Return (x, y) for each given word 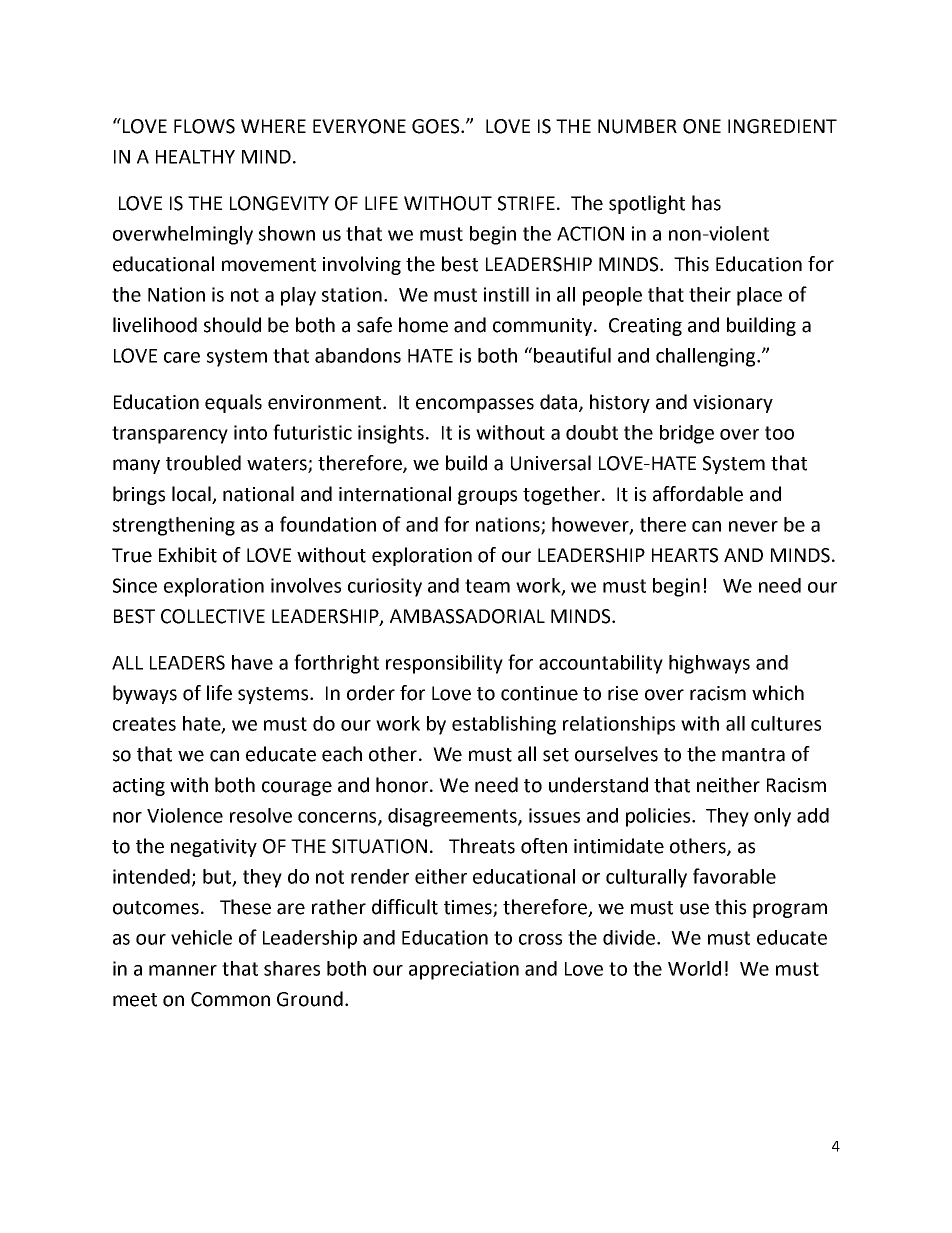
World (694, 968)
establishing (504, 725)
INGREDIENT (782, 126)
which (778, 693)
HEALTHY (195, 157)
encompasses (475, 405)
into (250, 432)
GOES (437, 126)
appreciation (464, 970)
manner (183, 970)
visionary (733, 404)
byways (145, 694)
